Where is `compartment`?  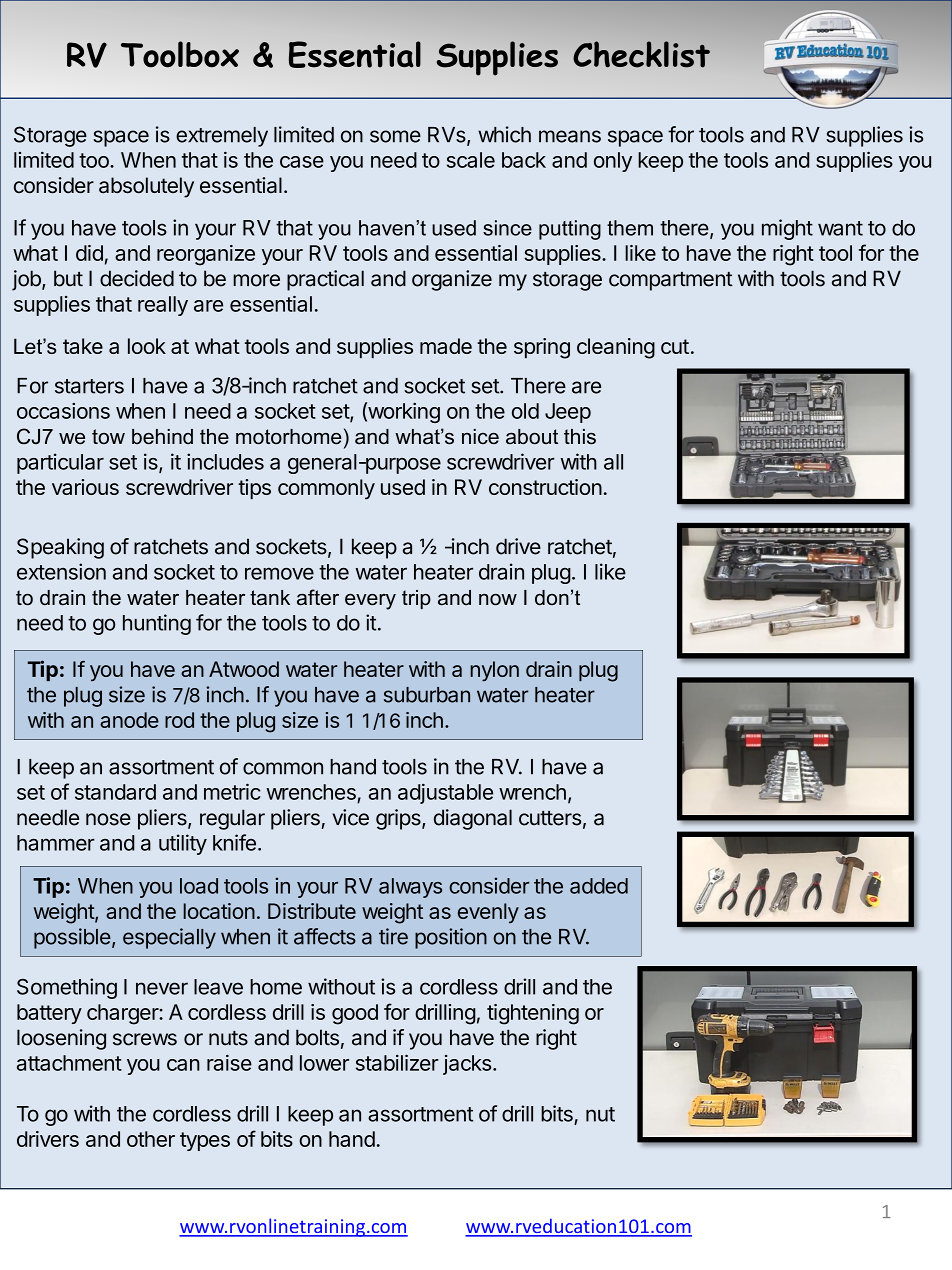 compartment is located at coordinates (671, 281).
